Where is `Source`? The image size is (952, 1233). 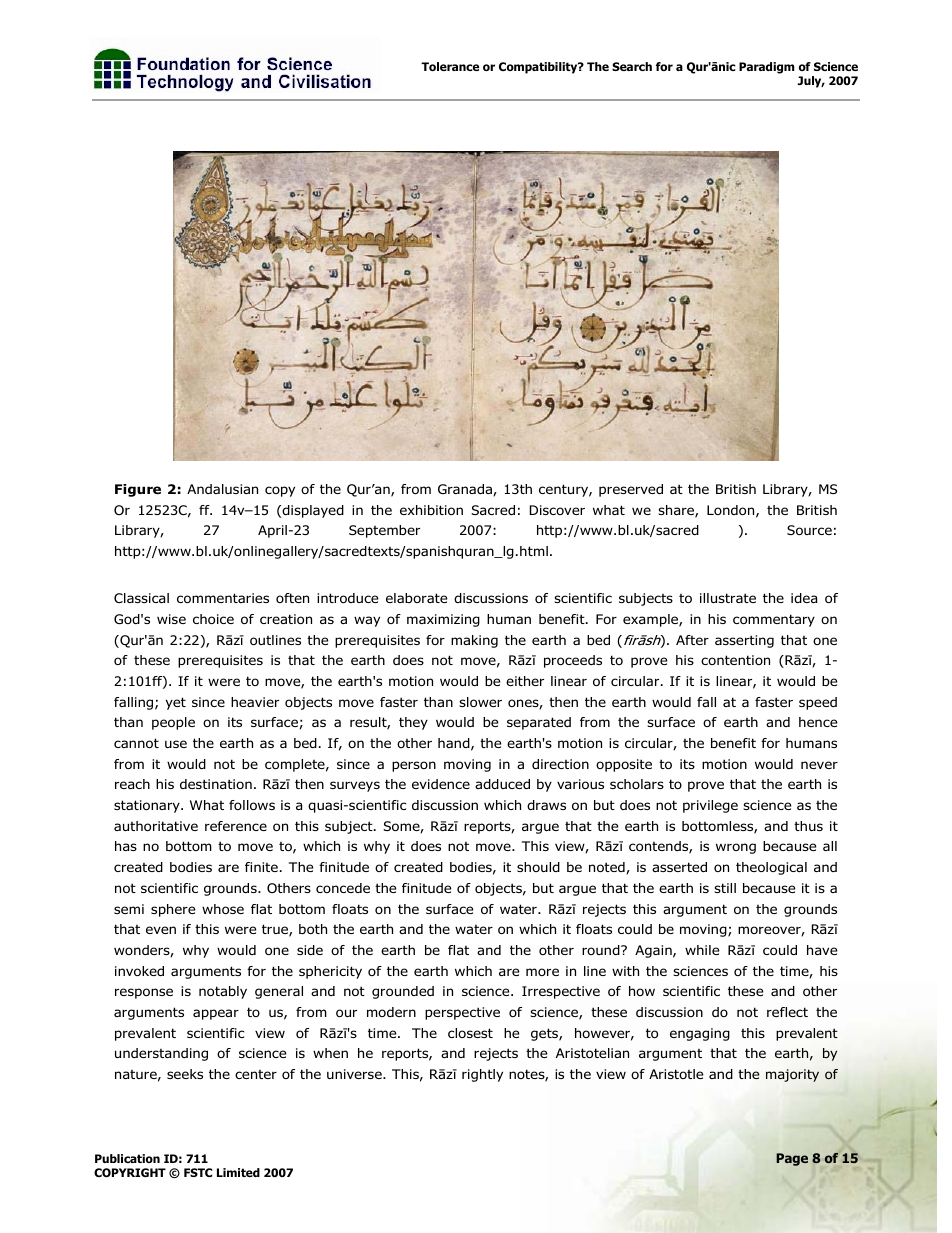 Source is located at coordinates (809, 530).
